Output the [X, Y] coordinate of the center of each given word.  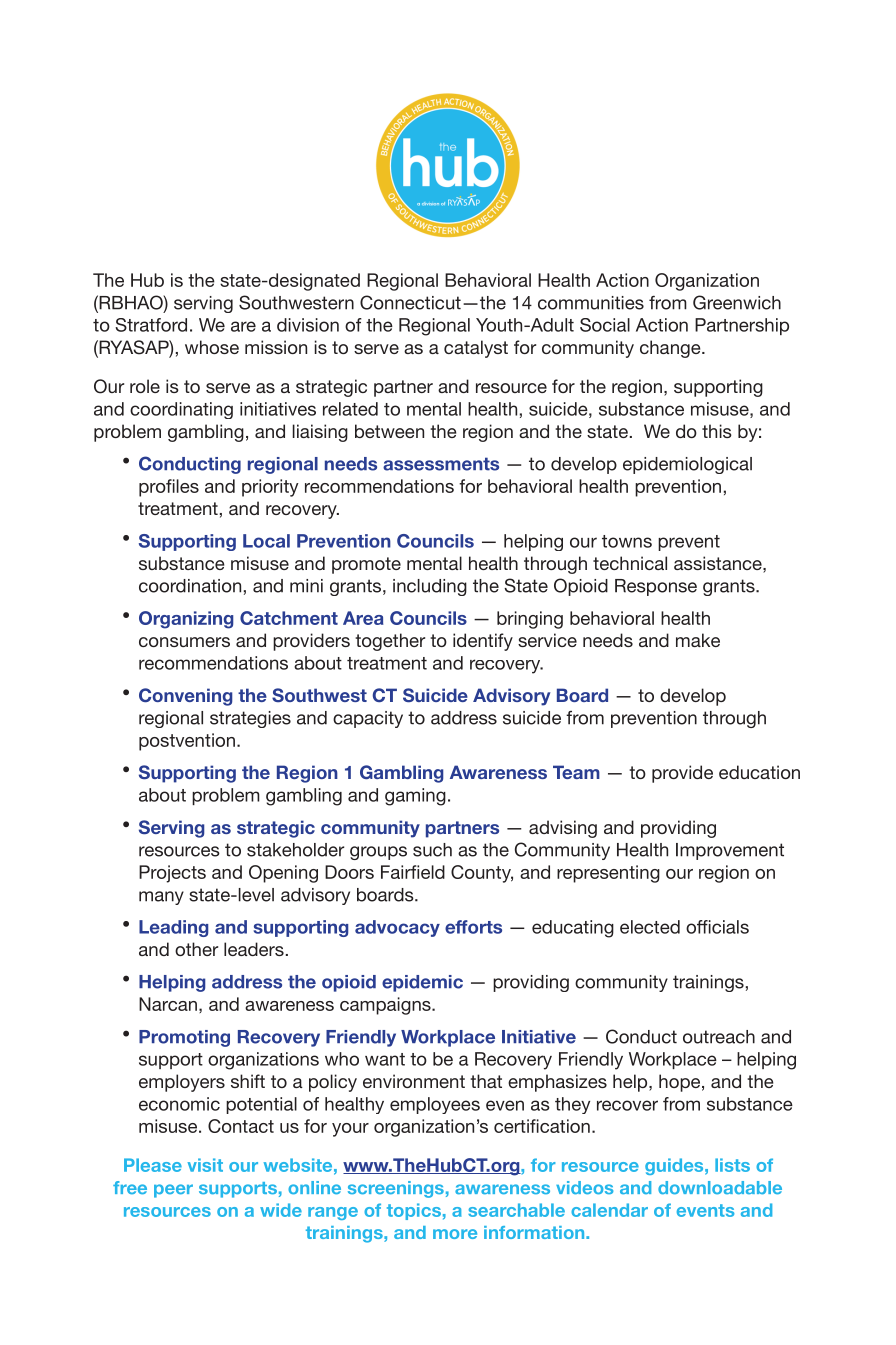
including [430, 587]
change [671, 349]
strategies [250, 719]
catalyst [476, 349]
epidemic [422, 983]
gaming [415, 797]
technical [630, 563]
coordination [190, 586]
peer [173, 1191]
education [759, 772]
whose [212, 347]
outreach [719, 1037]
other [196, 949]
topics [414, 1211]
